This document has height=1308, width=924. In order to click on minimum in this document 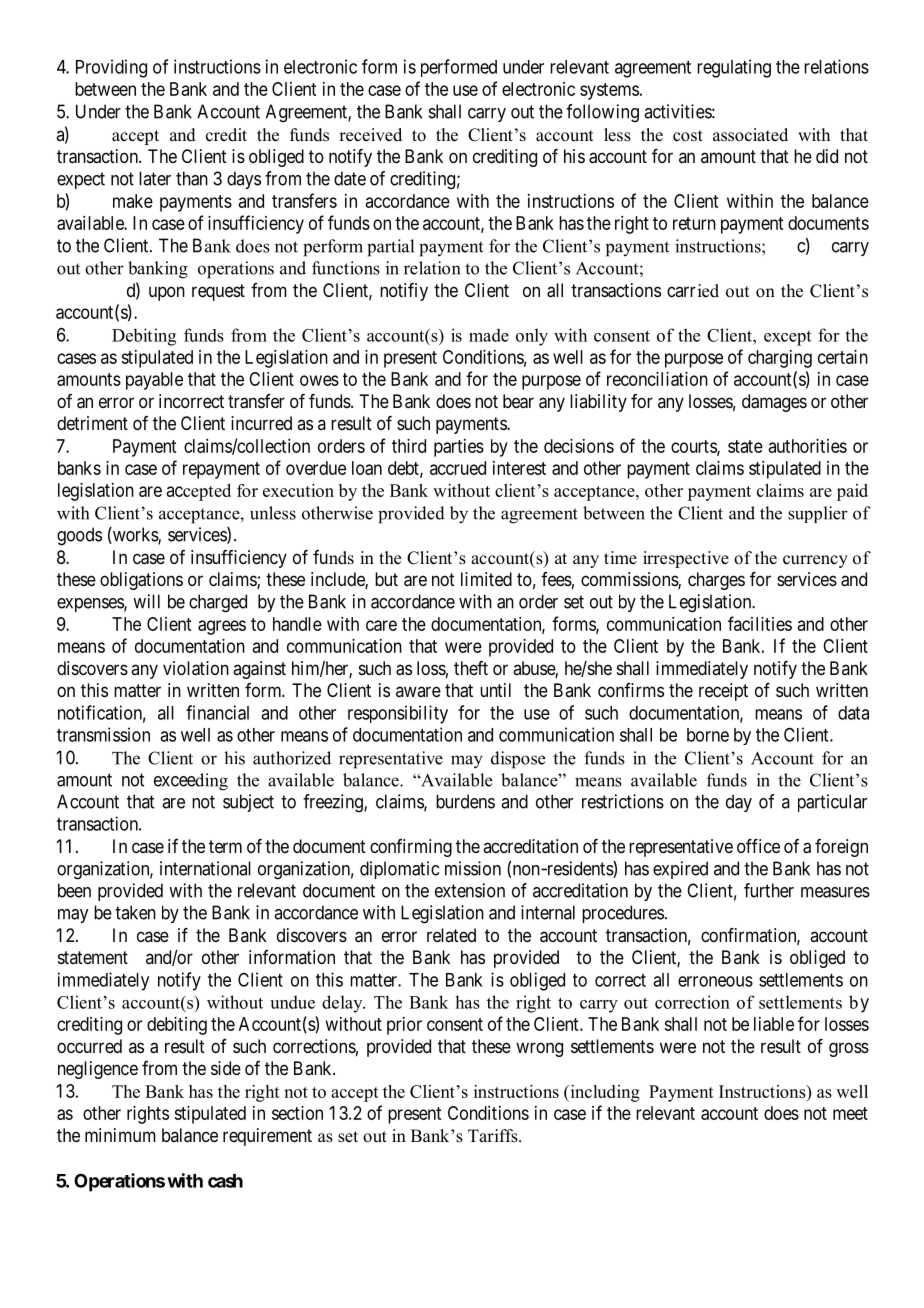, I will do `click(120, 1135)`.
